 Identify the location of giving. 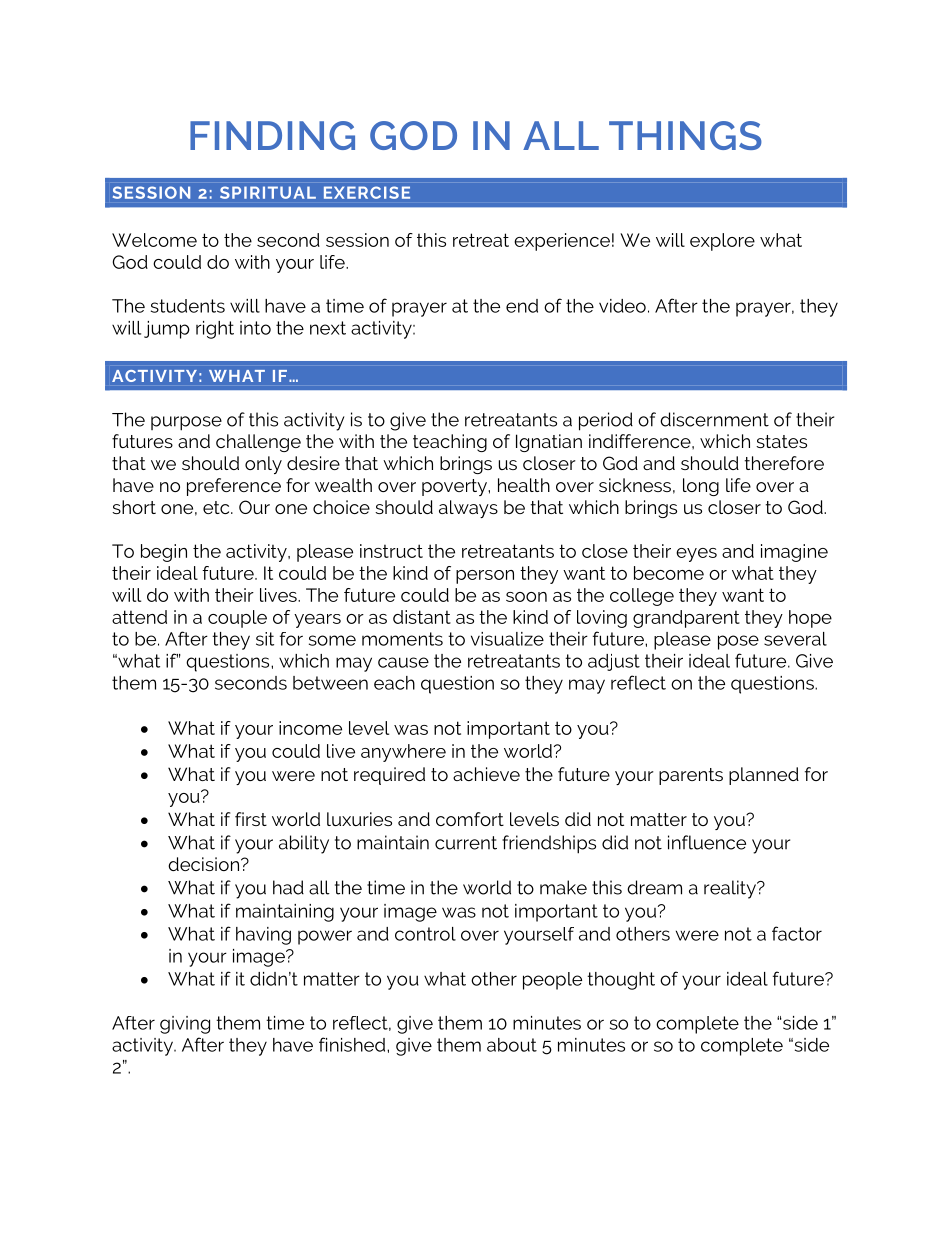
(185, 1025).
